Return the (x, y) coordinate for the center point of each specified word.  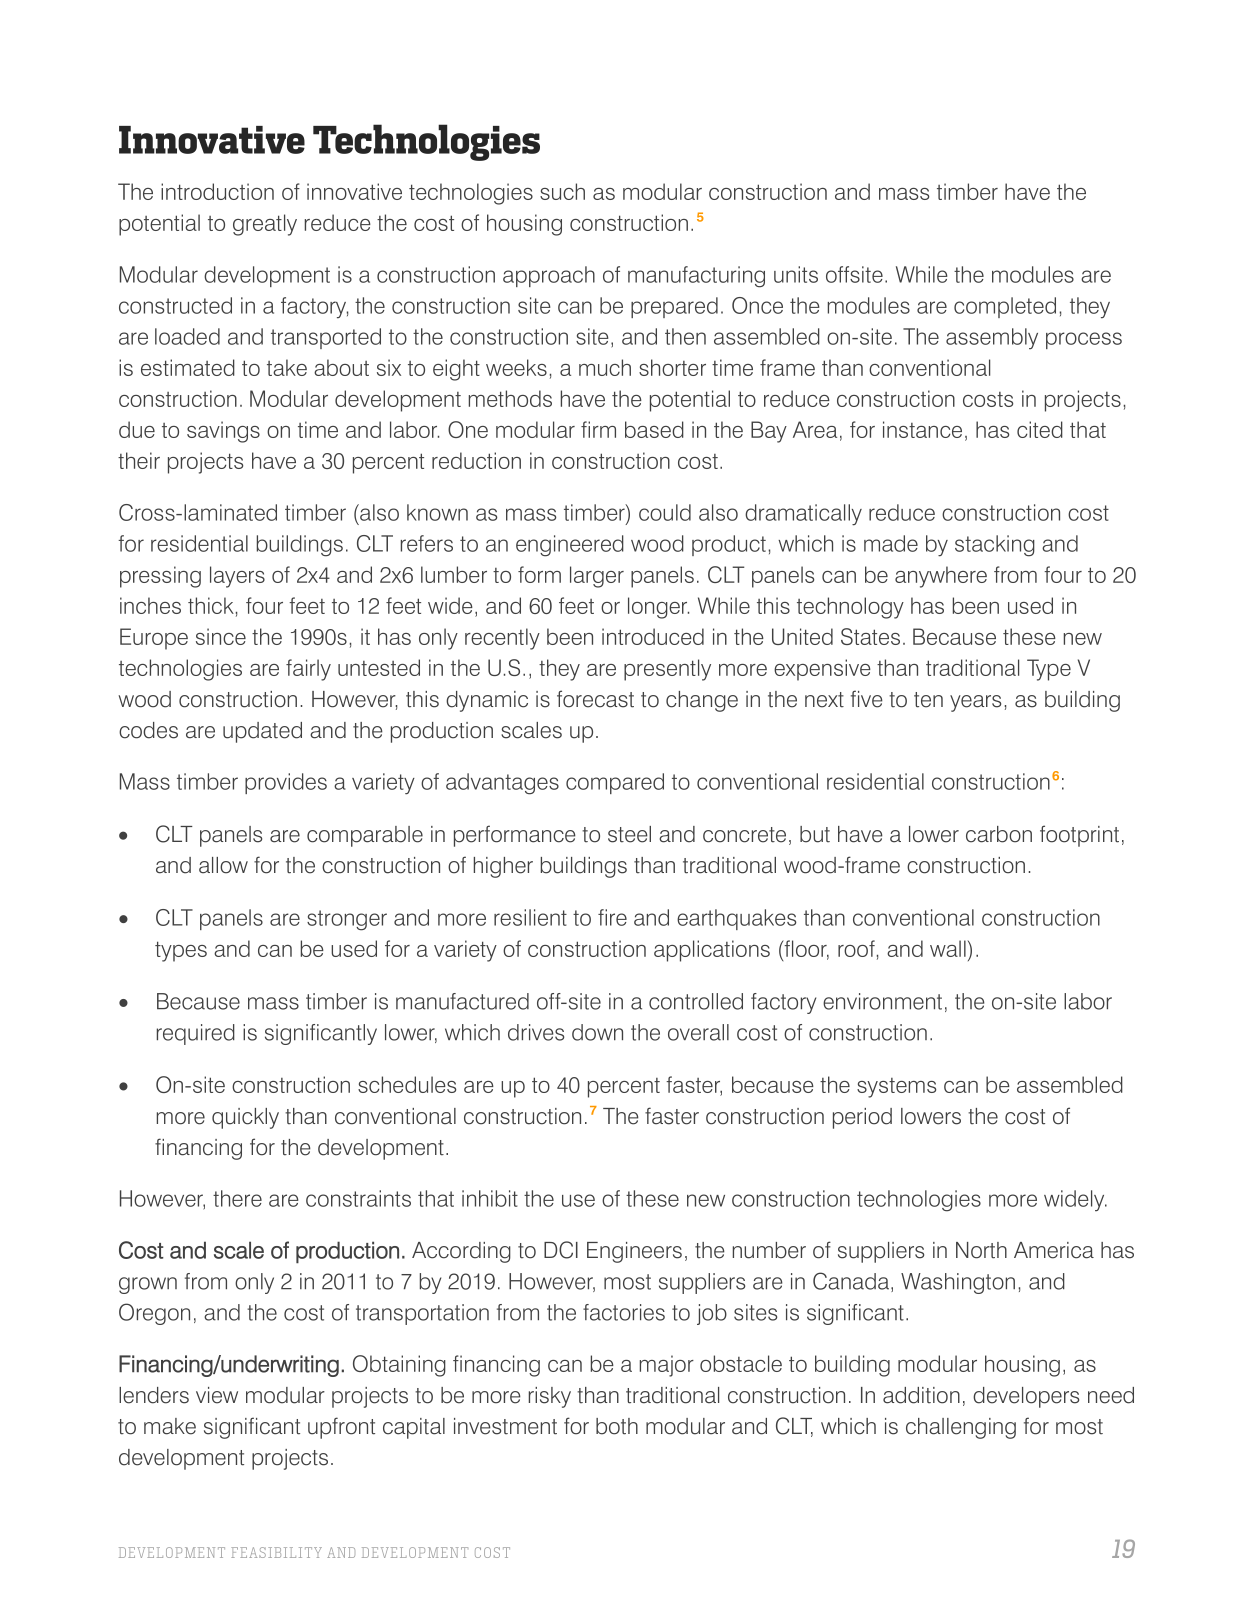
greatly (265, 225)
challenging (961, 1428)
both (617, 1426)
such (562, 191)
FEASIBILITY (276, 1552)
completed (1005, 307)
